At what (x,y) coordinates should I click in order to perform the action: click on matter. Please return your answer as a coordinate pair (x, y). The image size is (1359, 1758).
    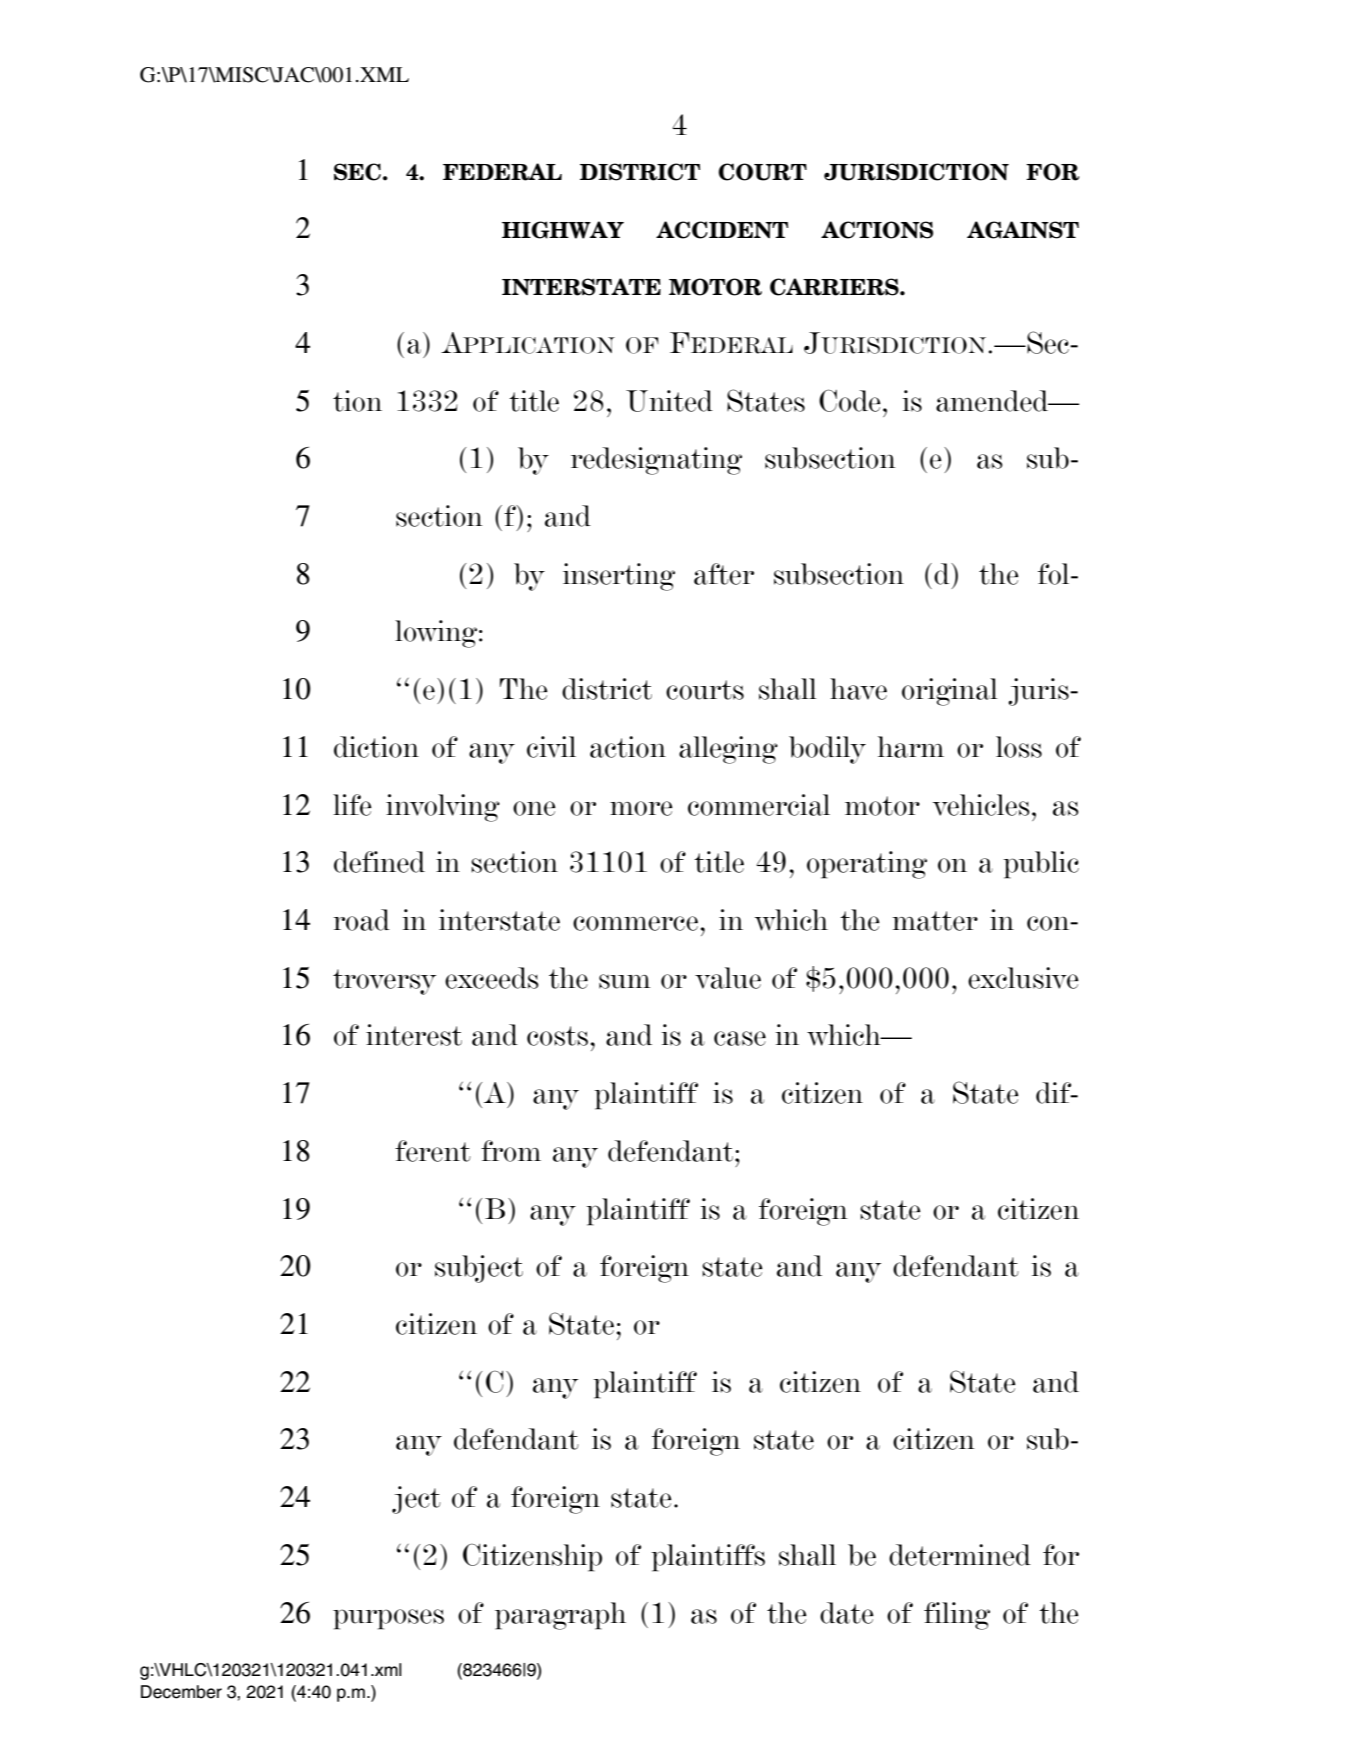
    Looking at the image, I should click on (935, 921).
